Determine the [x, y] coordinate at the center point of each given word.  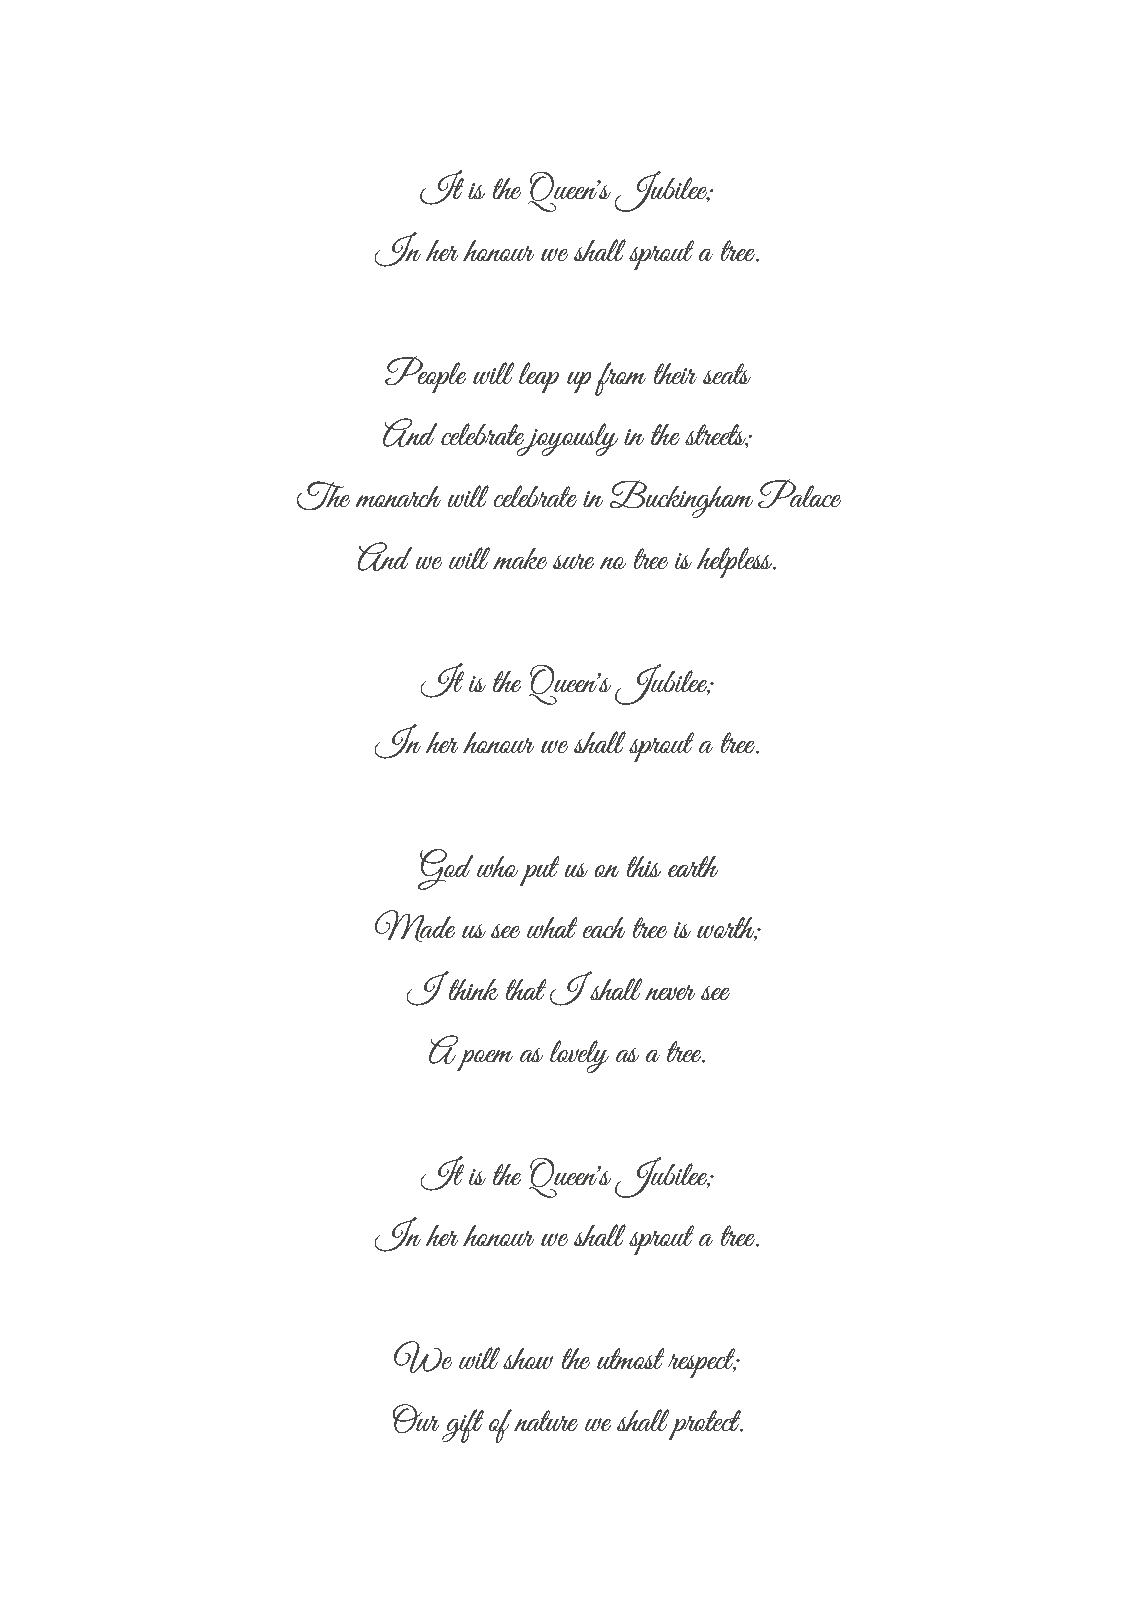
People [426, 375]
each [604, 927]
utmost [630, 1358]
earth [693, 866]
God [445, 869]
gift [463, 1426]
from [621, 379]
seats [727, 373]
